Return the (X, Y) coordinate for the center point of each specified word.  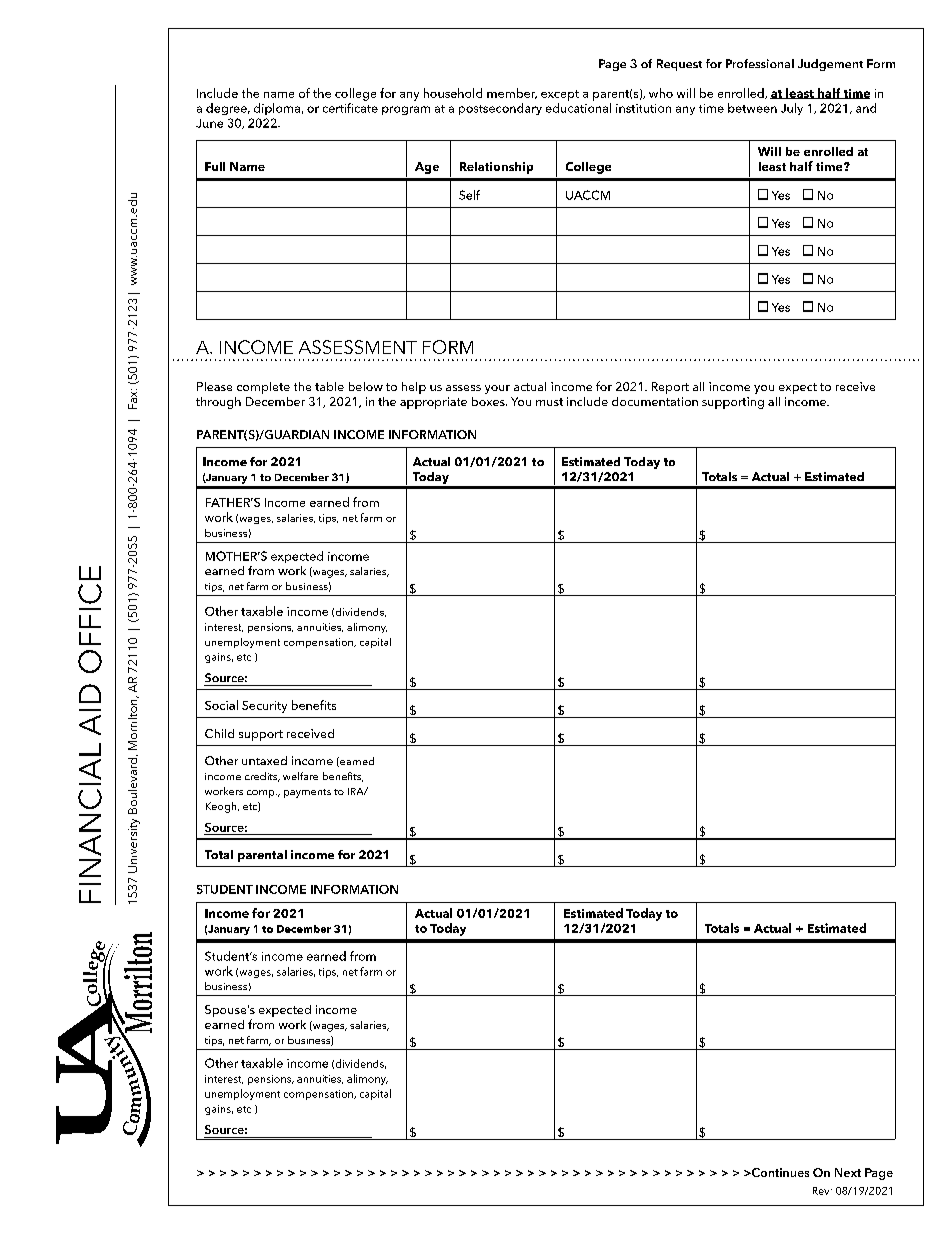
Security (264, 707)
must (549, 402)
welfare (300, 776)
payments (307, 793)
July (792, 109)
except (560, 95)
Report (670, 388)
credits (262, 777)
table (329, 386)
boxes (489, 401)
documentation (655, 401)
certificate (350, 108)
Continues (779, 1172)
